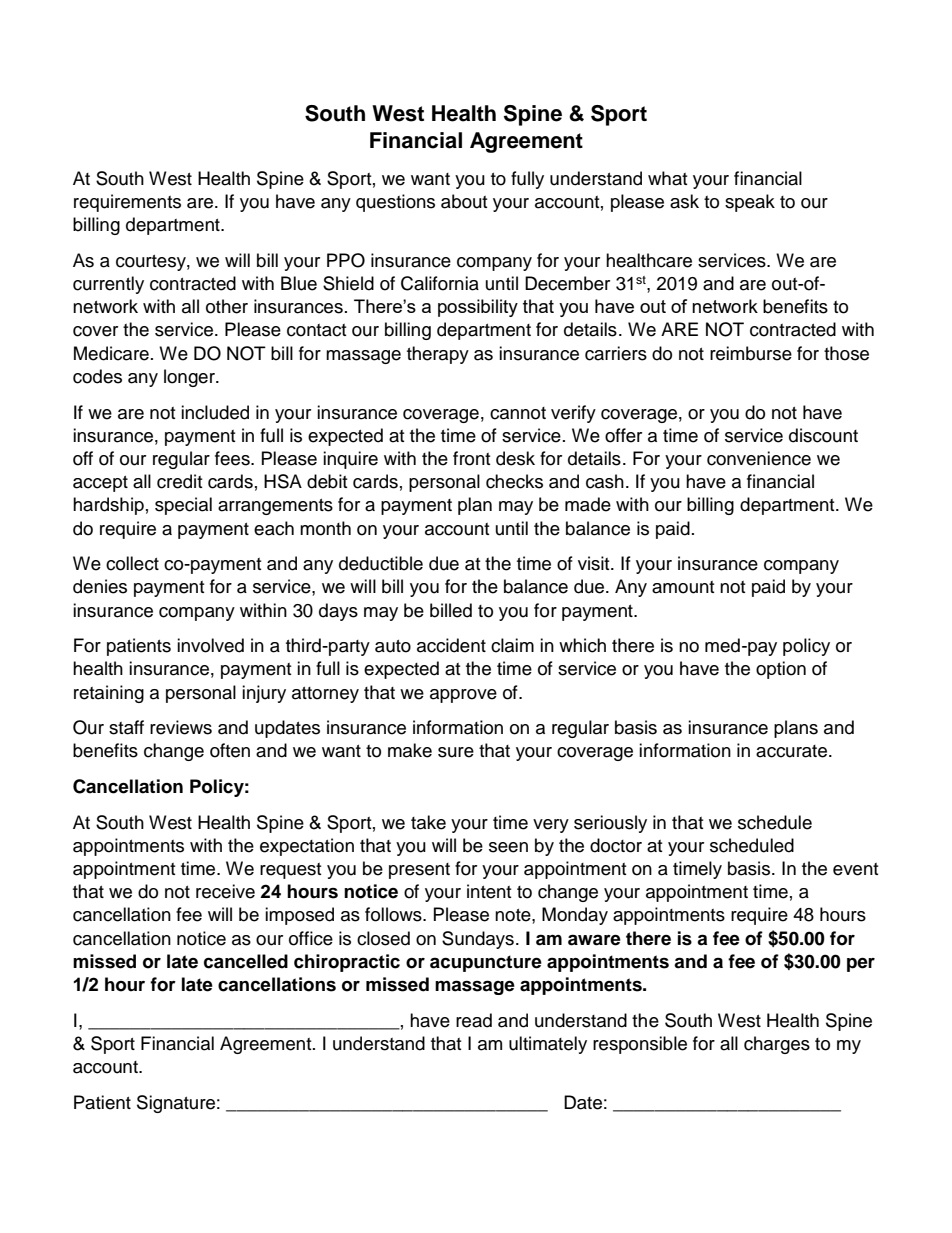 This screenshot has width=952, height=1233. Describe the element at coordinates (108, 285) in the screenshot. I see `currently` at that location.
